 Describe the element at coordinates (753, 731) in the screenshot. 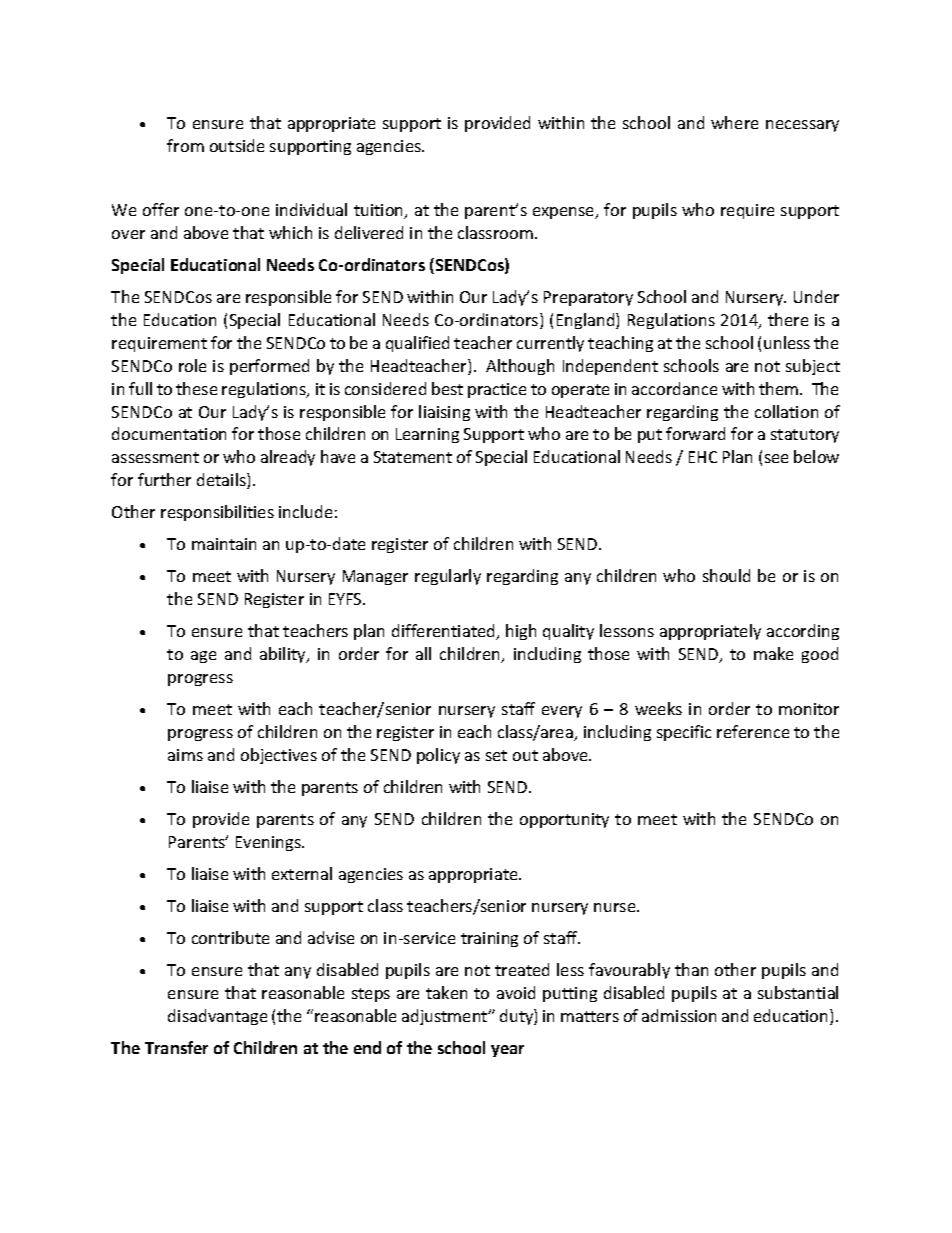

I see `reference` at that location.
